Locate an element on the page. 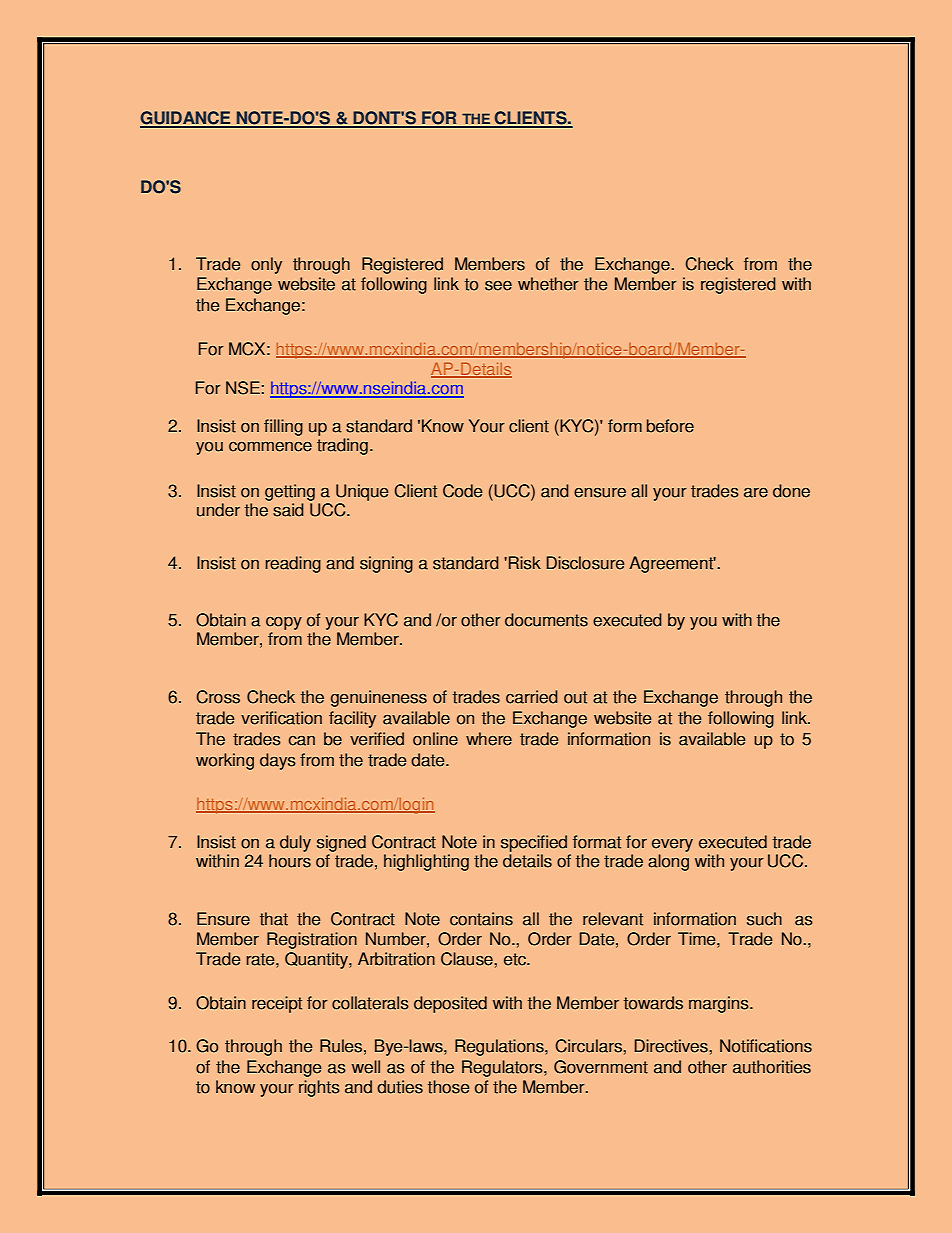 The height and width of the page is (1233, 952). commence is located at coordinates (270, 446).
